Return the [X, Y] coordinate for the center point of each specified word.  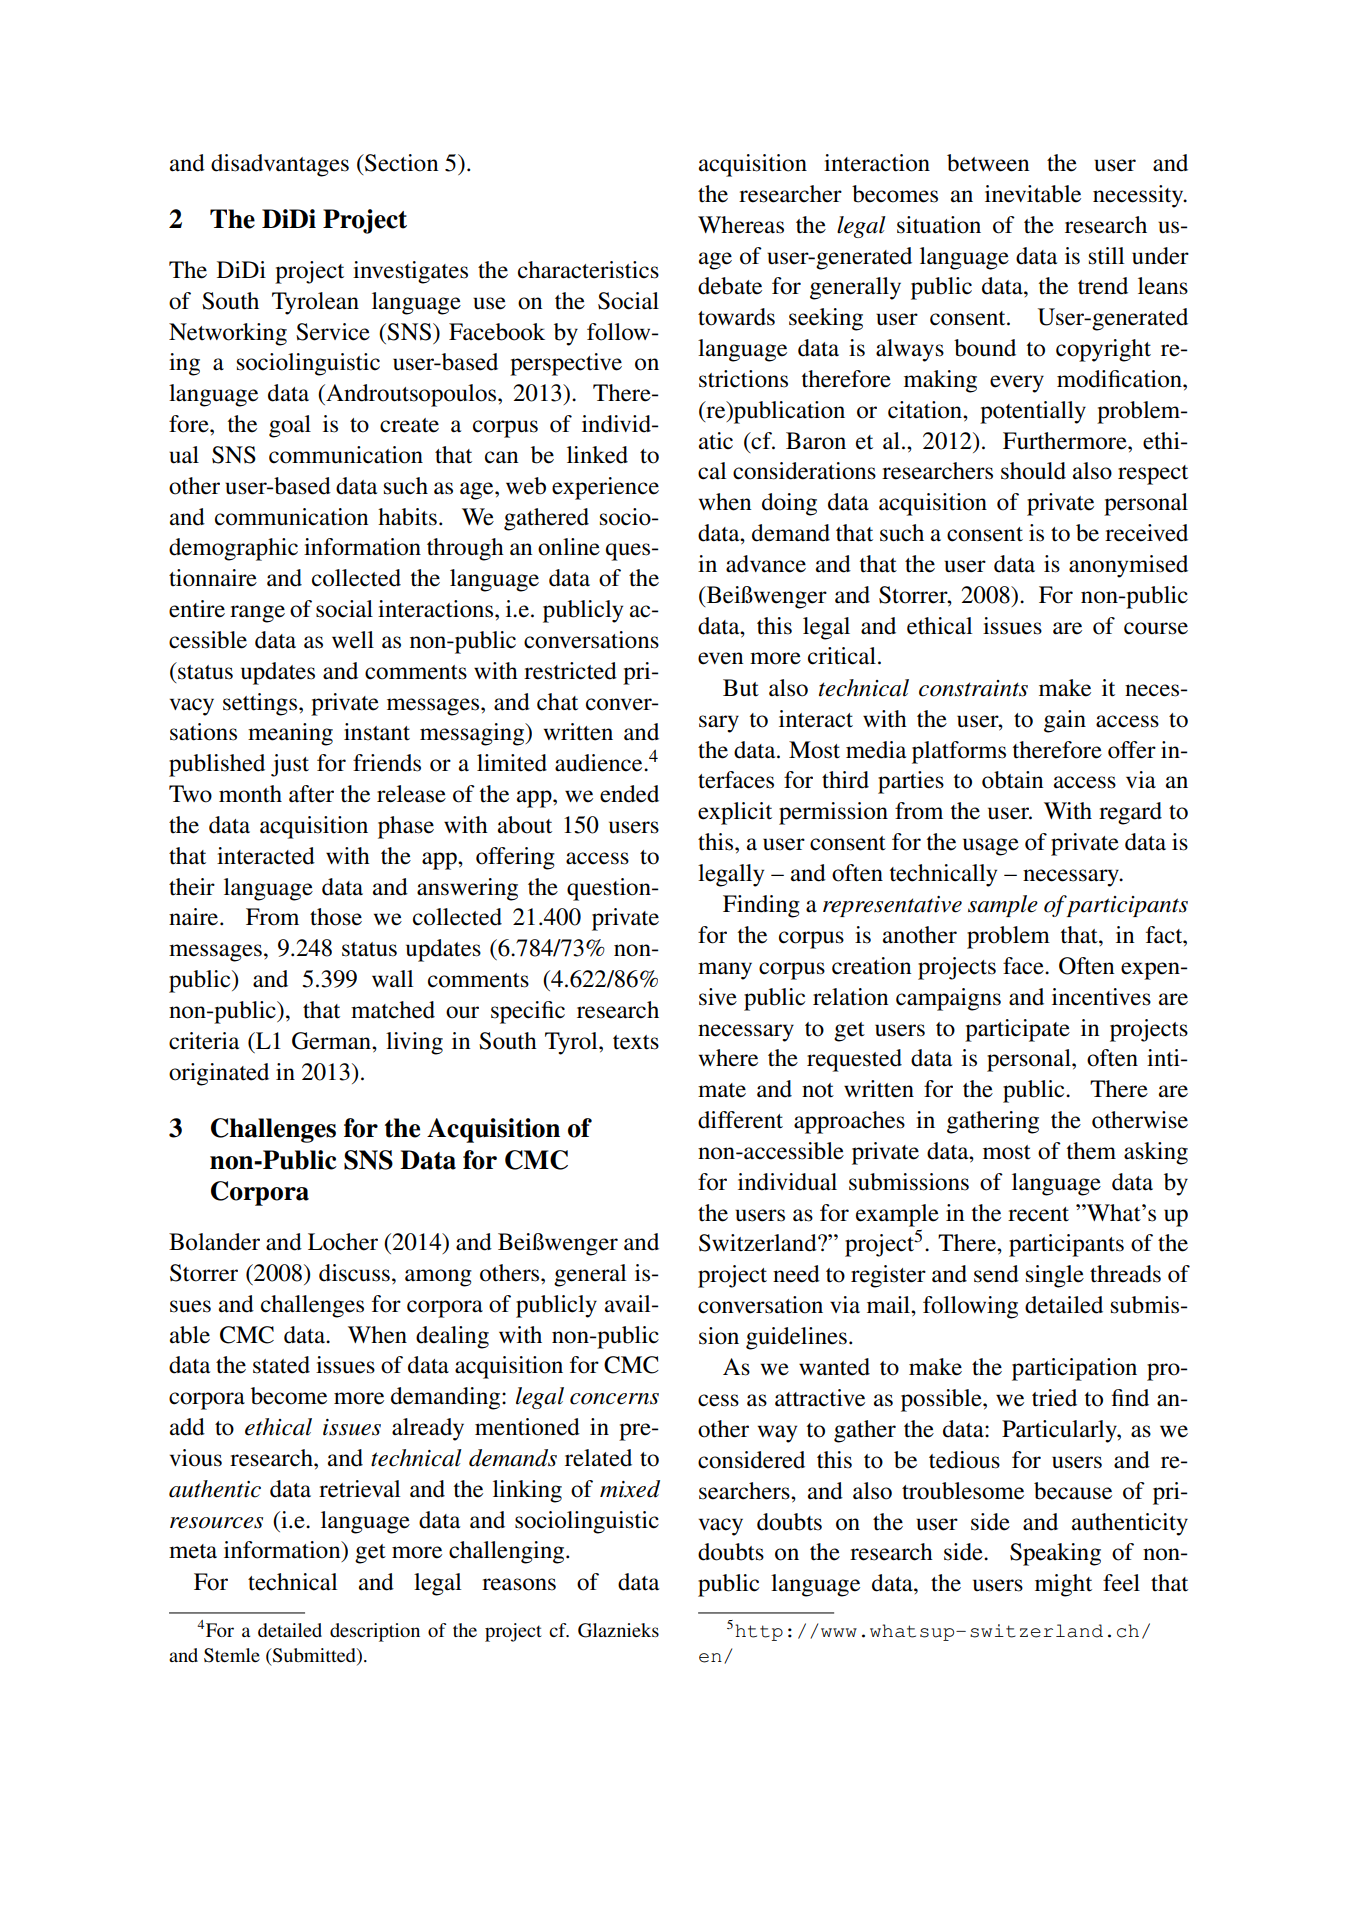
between [988, 163]
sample [1003, 906]
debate [730, 286]
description [375, 1632]
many [725, 971]
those [336, 917]
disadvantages [280, 165]
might [1063, 1585]
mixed [630, 1489]
